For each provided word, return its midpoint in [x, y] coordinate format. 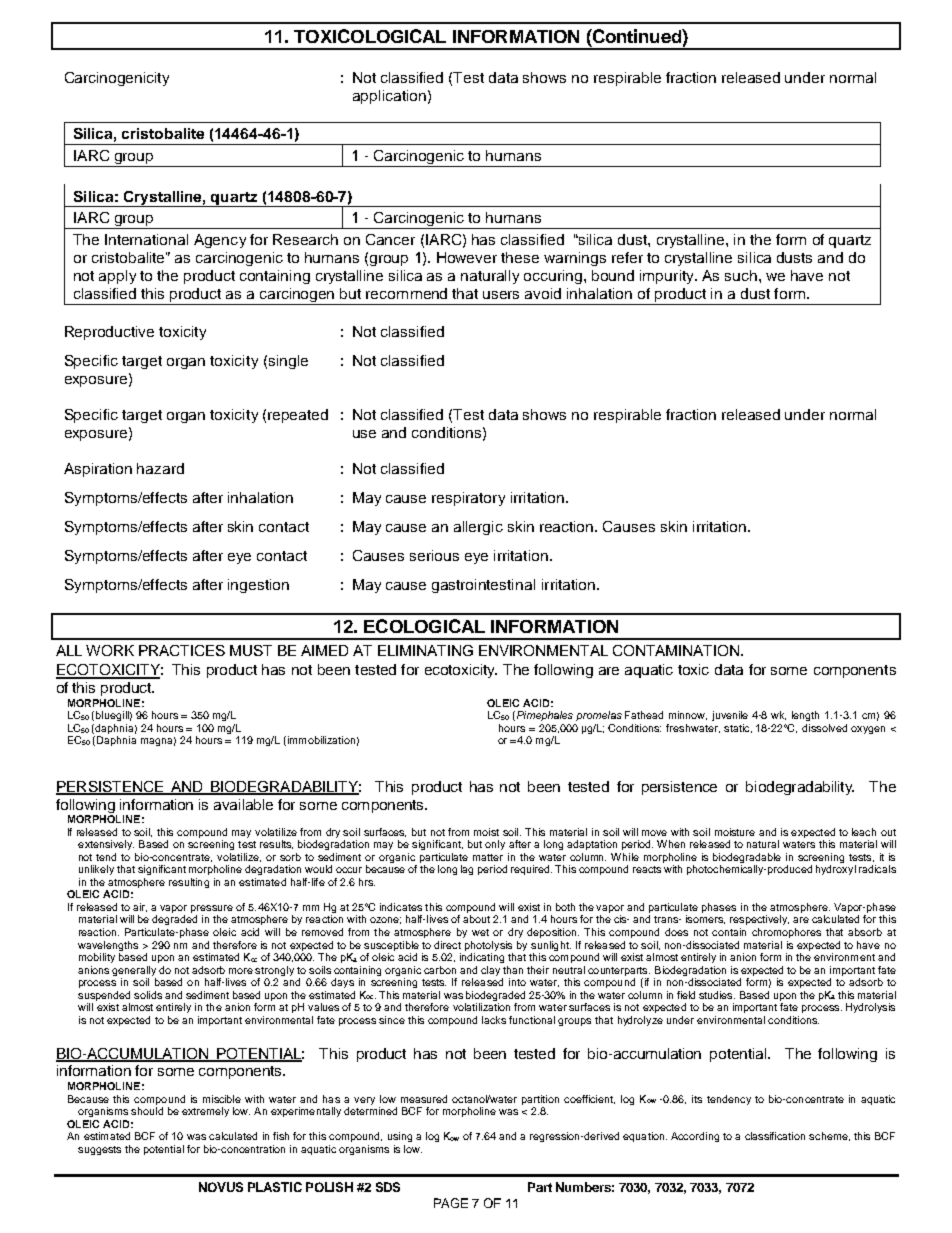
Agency [220, 241]
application [389, 97]
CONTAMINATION [677, 650]
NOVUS [221, 1187]
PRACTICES [182, 650]
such [741, 275]
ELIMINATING [425, 650]
